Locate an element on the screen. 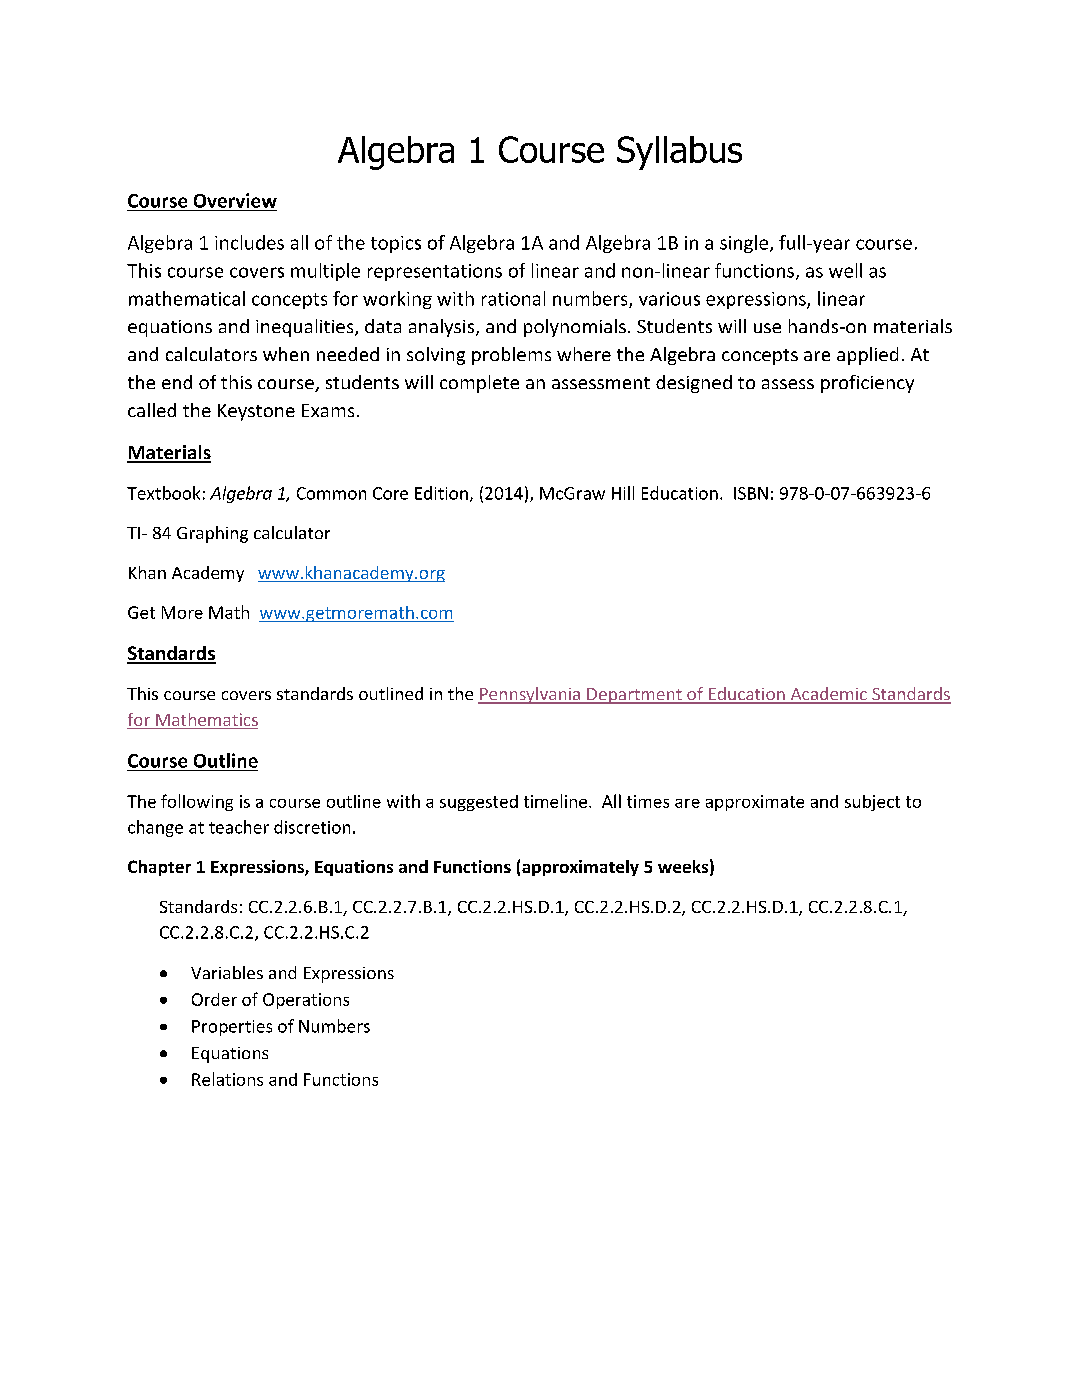 The height and width of the screenshot is (1399, 1081). Overview is located at coordinates (235, 200).
